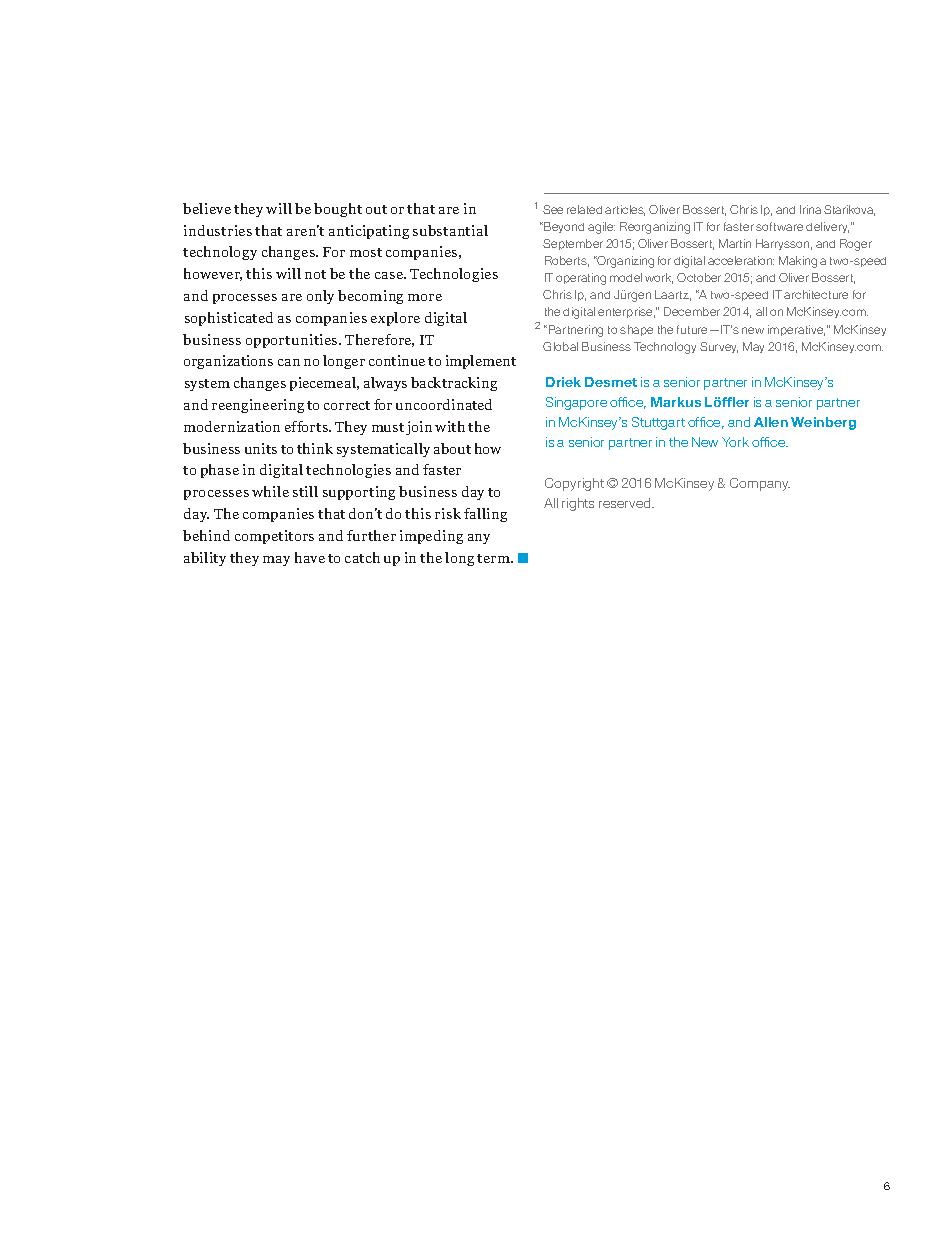 This image has width=952, height=1233. I want to click on have, so click(310, 557).
